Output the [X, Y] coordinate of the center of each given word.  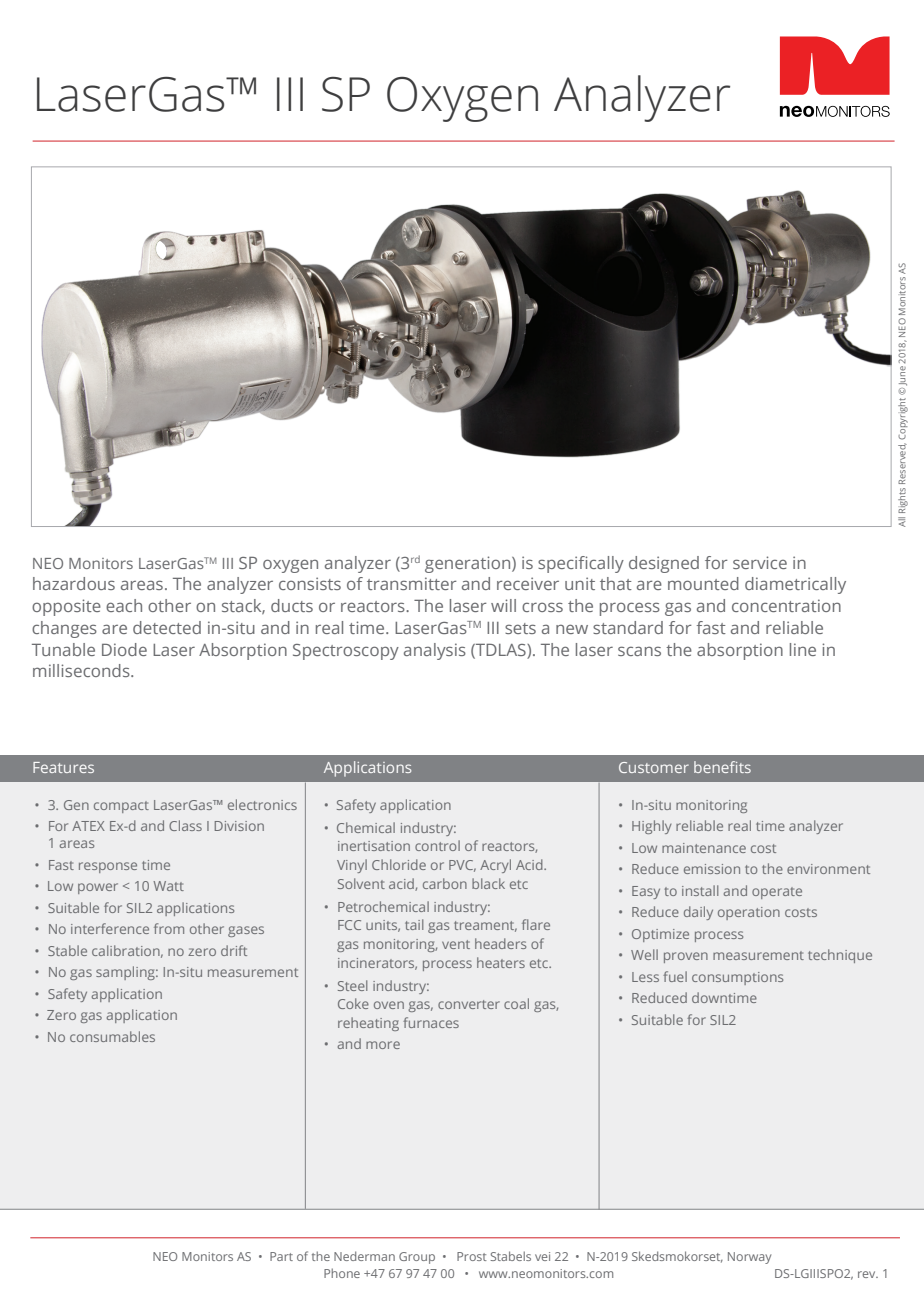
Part [281, 1256]
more [383, 1045]
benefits [722, 767]
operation [749, 913]
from [169, 928]
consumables [112, 1036]
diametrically [795, 585]
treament [485, 926]
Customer [654, 767]
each [124, 605]
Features [63, 767]
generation [469, 564]
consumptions [737, 978]
